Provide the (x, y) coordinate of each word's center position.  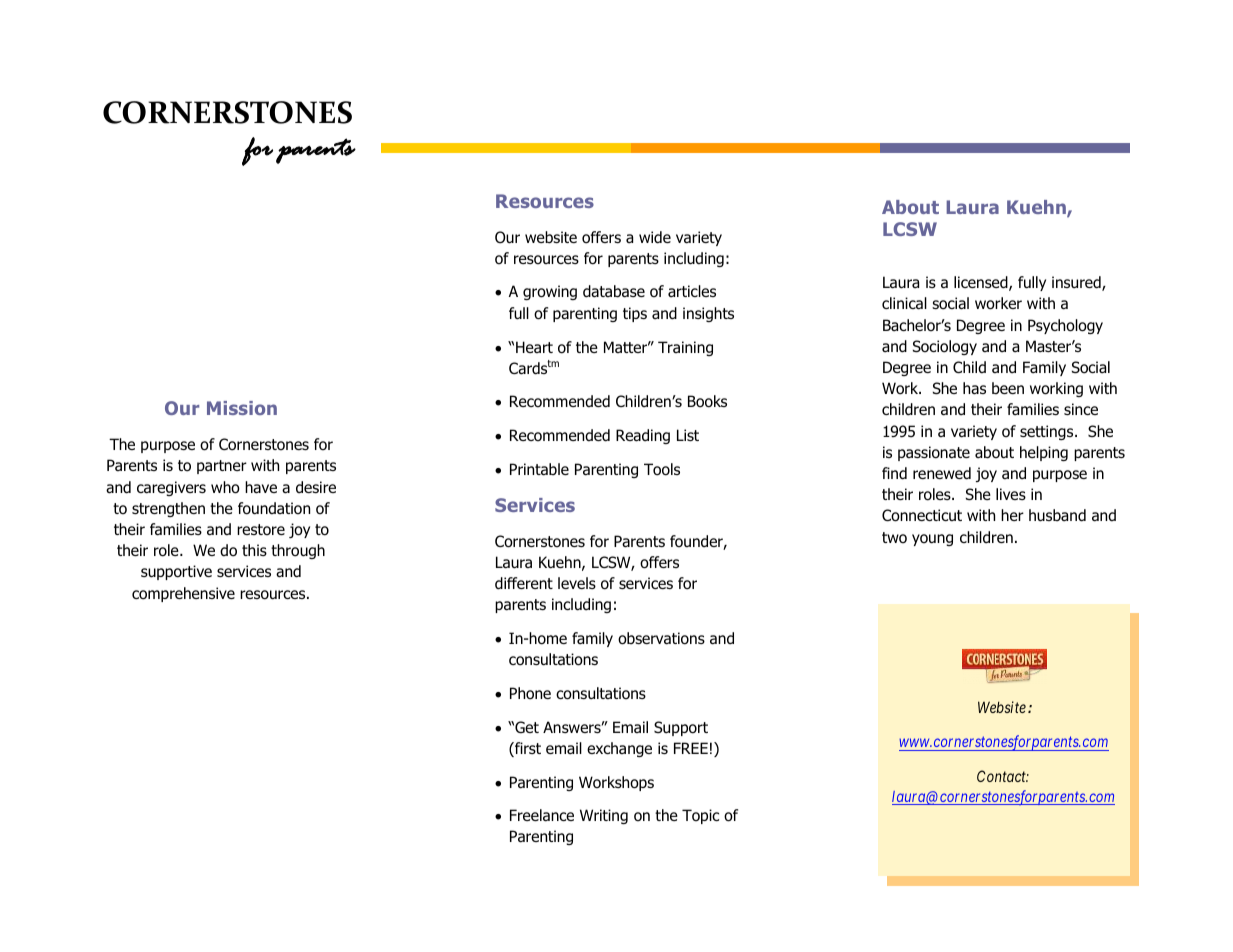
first (527, 749)
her (1012, 515)
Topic (700, 816)
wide (655, 237)
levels (577, 583)
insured (1077, 283)
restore (261, 529)
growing (550, 292)
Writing (604, 816)
